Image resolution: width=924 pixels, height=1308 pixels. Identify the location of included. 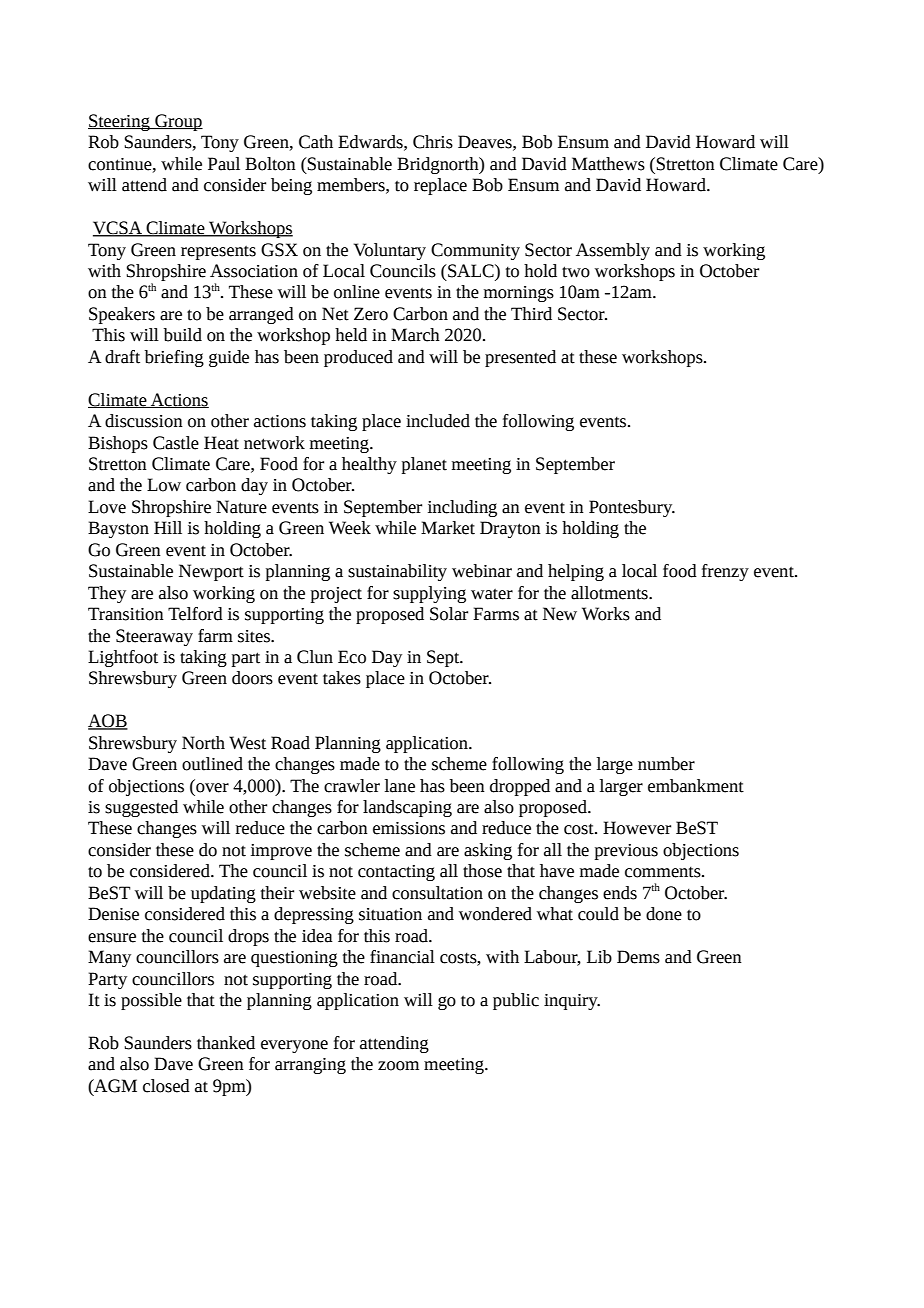
(438, 421).
